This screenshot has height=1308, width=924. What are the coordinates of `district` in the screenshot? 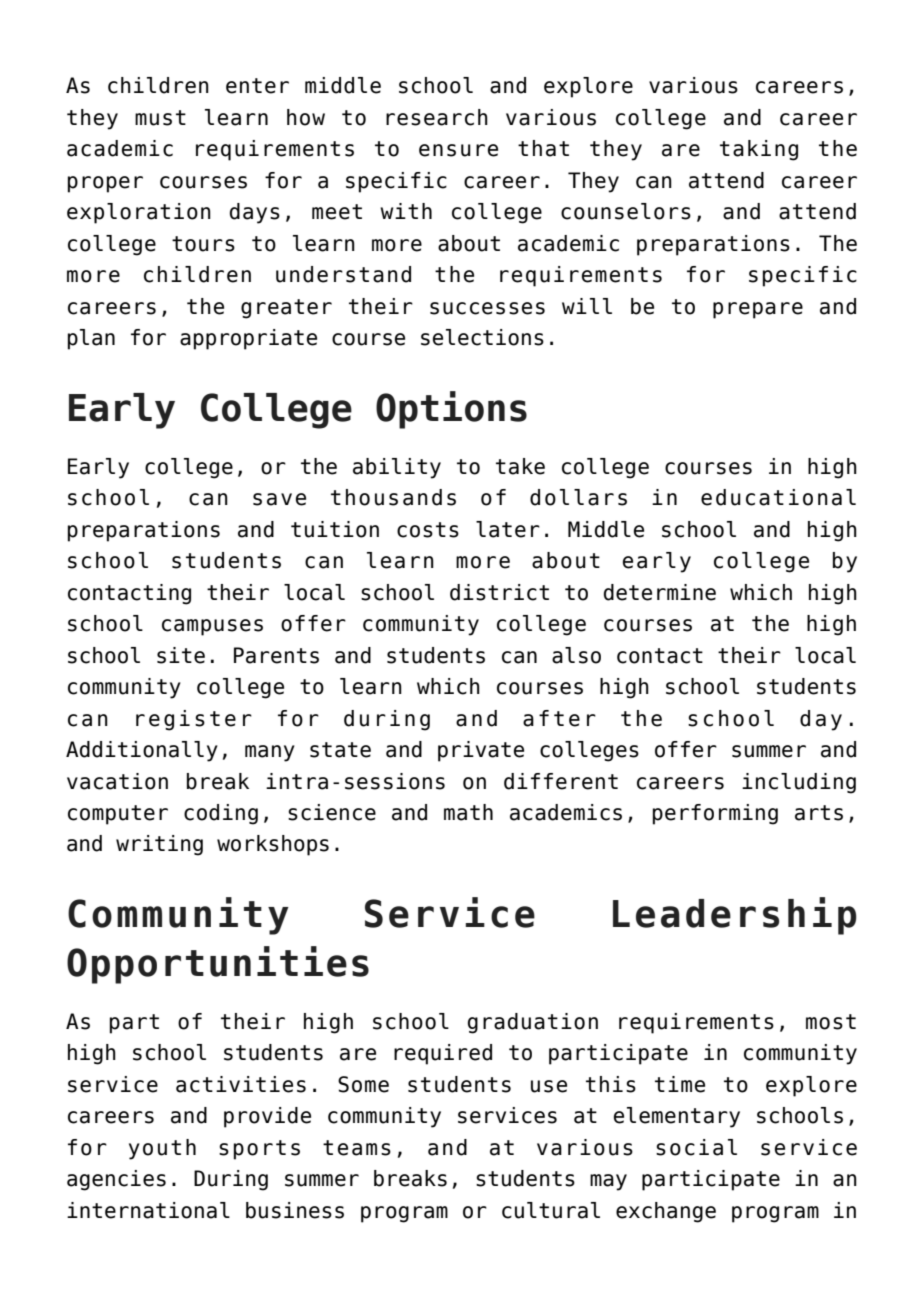 It's located at (499, 592).
